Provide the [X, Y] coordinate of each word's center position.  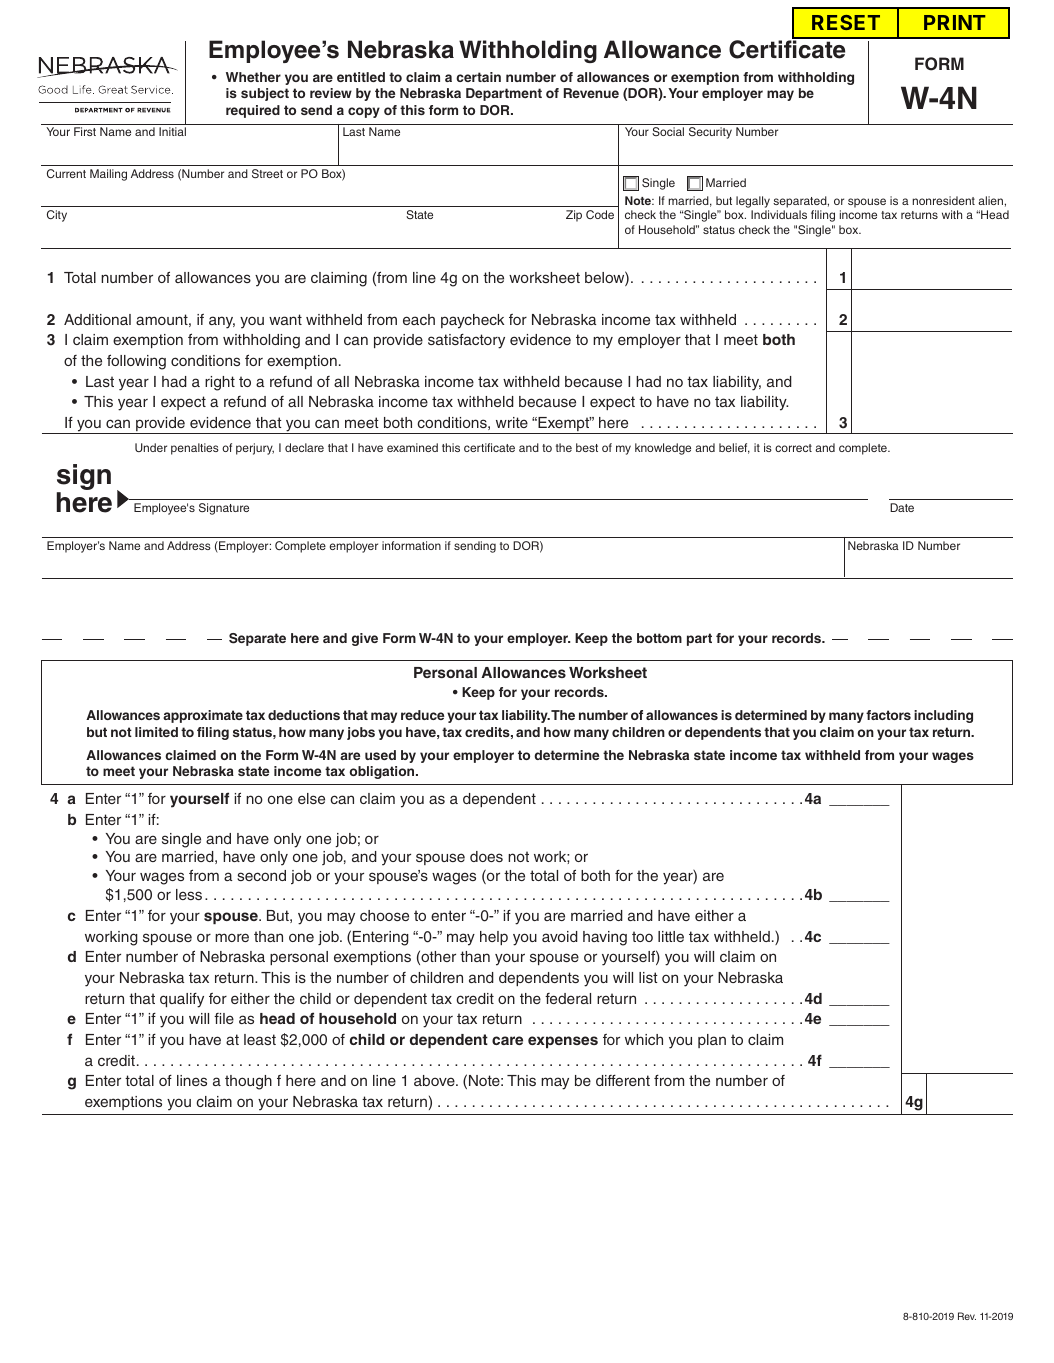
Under [151, 447]
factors [888, 715]
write [512, 422]
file [224, 1018]
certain [478, 77]
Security [710, 133]
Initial [172, 131]
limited [156, 732]
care [507, 1040]
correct [793, 448]
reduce [422, 715]
